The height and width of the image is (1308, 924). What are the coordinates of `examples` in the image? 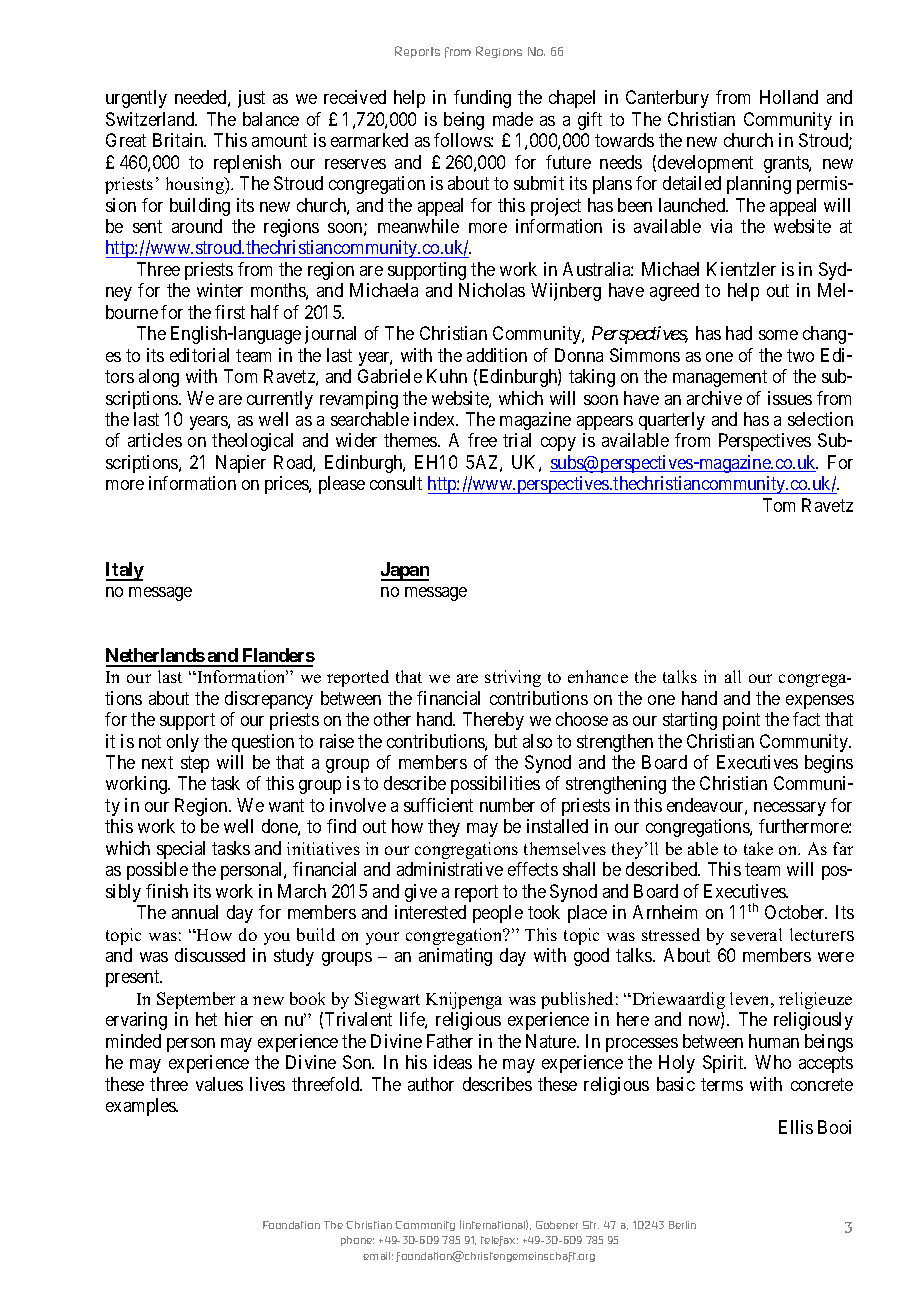 It's located at (142, 1107).
